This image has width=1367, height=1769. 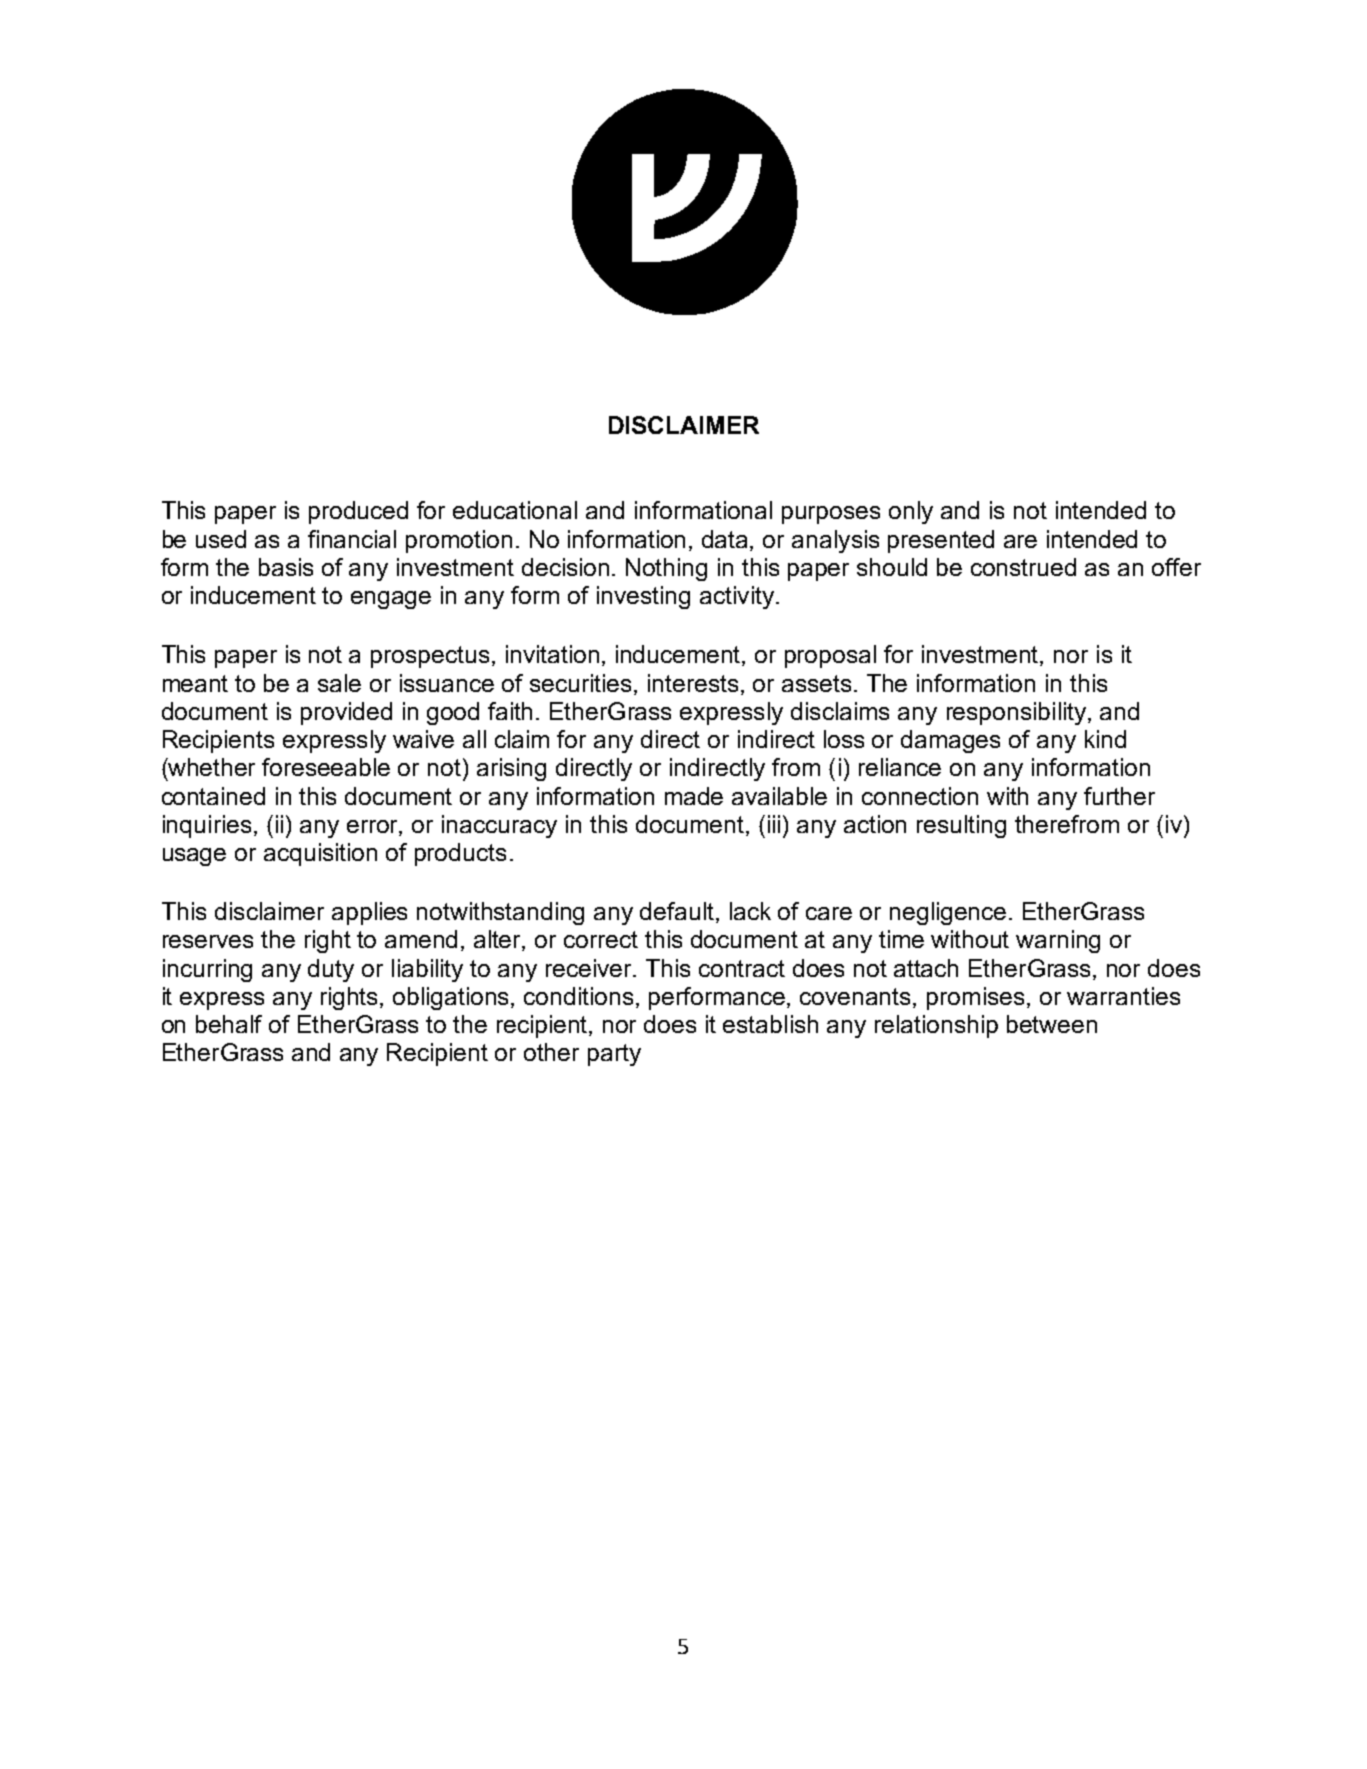 I want to click on foreseeable, so click(x=326, y=767).
